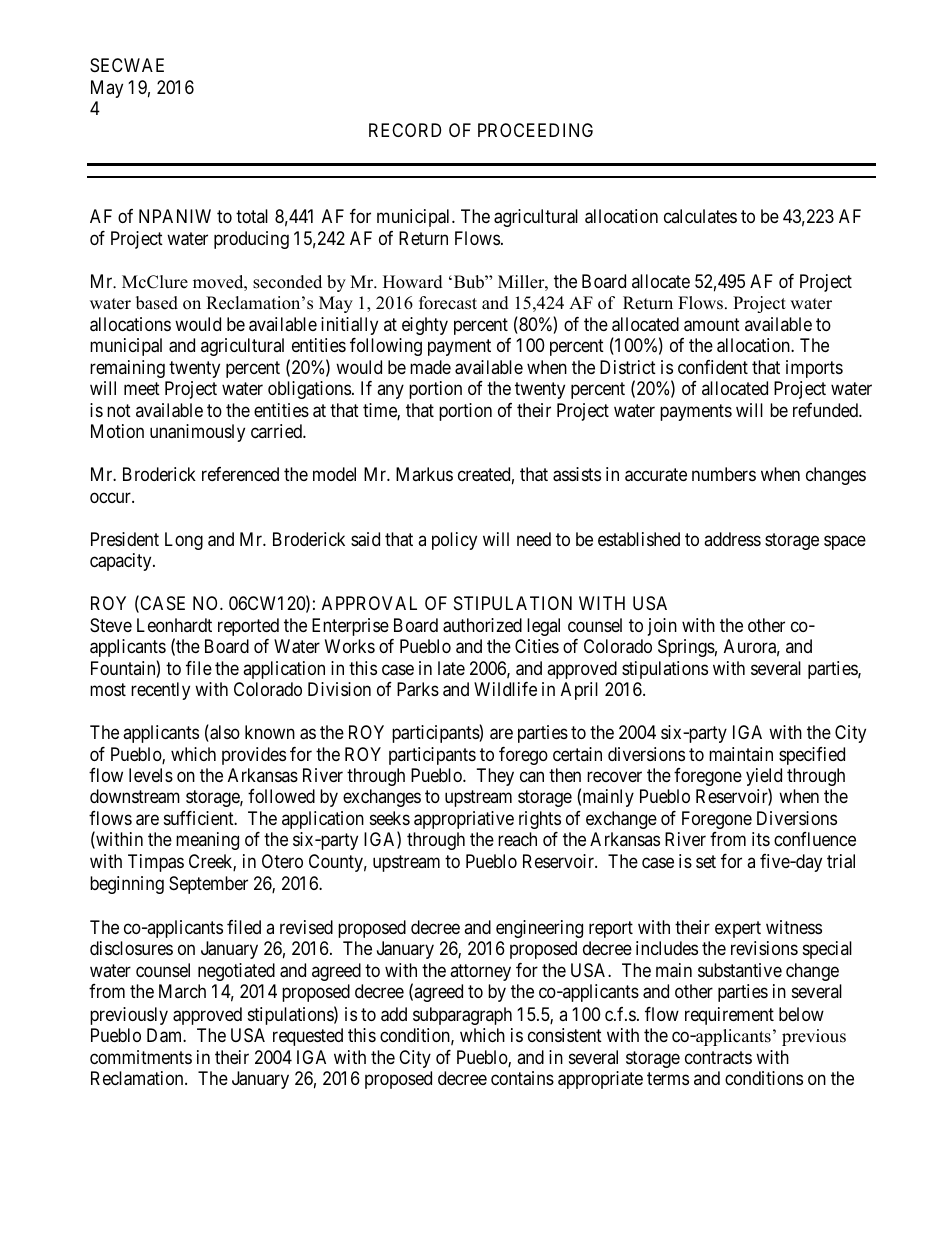 This screenshot has width=952, height=1233. What do you see at coordinates (197, 433) in the screenshot?
I see `unanimously` at bounding box center [197, 433].
